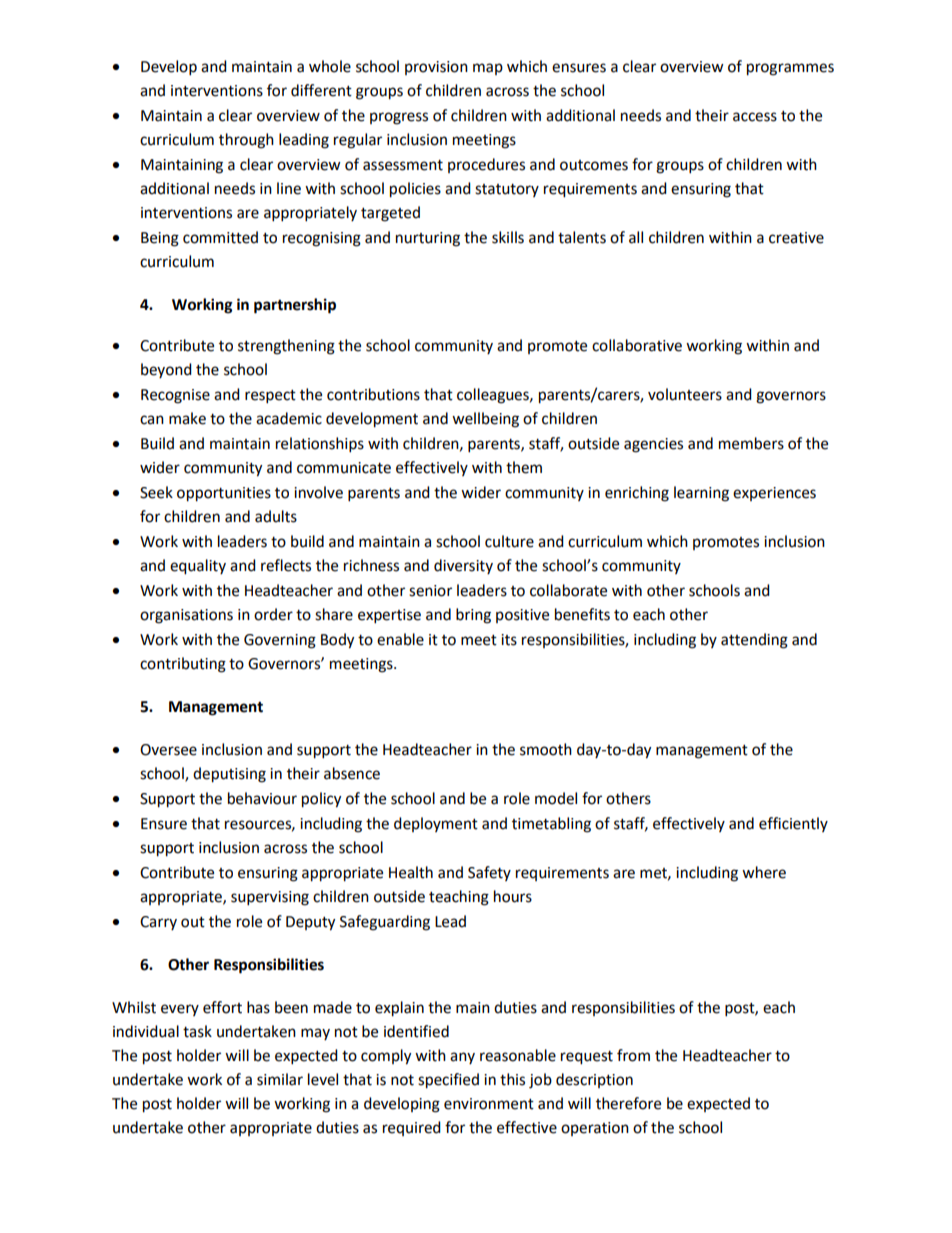 Image resolution: width=952 pixels, height=1233 pixels. I want to click on organisations, so click(186, 616).
